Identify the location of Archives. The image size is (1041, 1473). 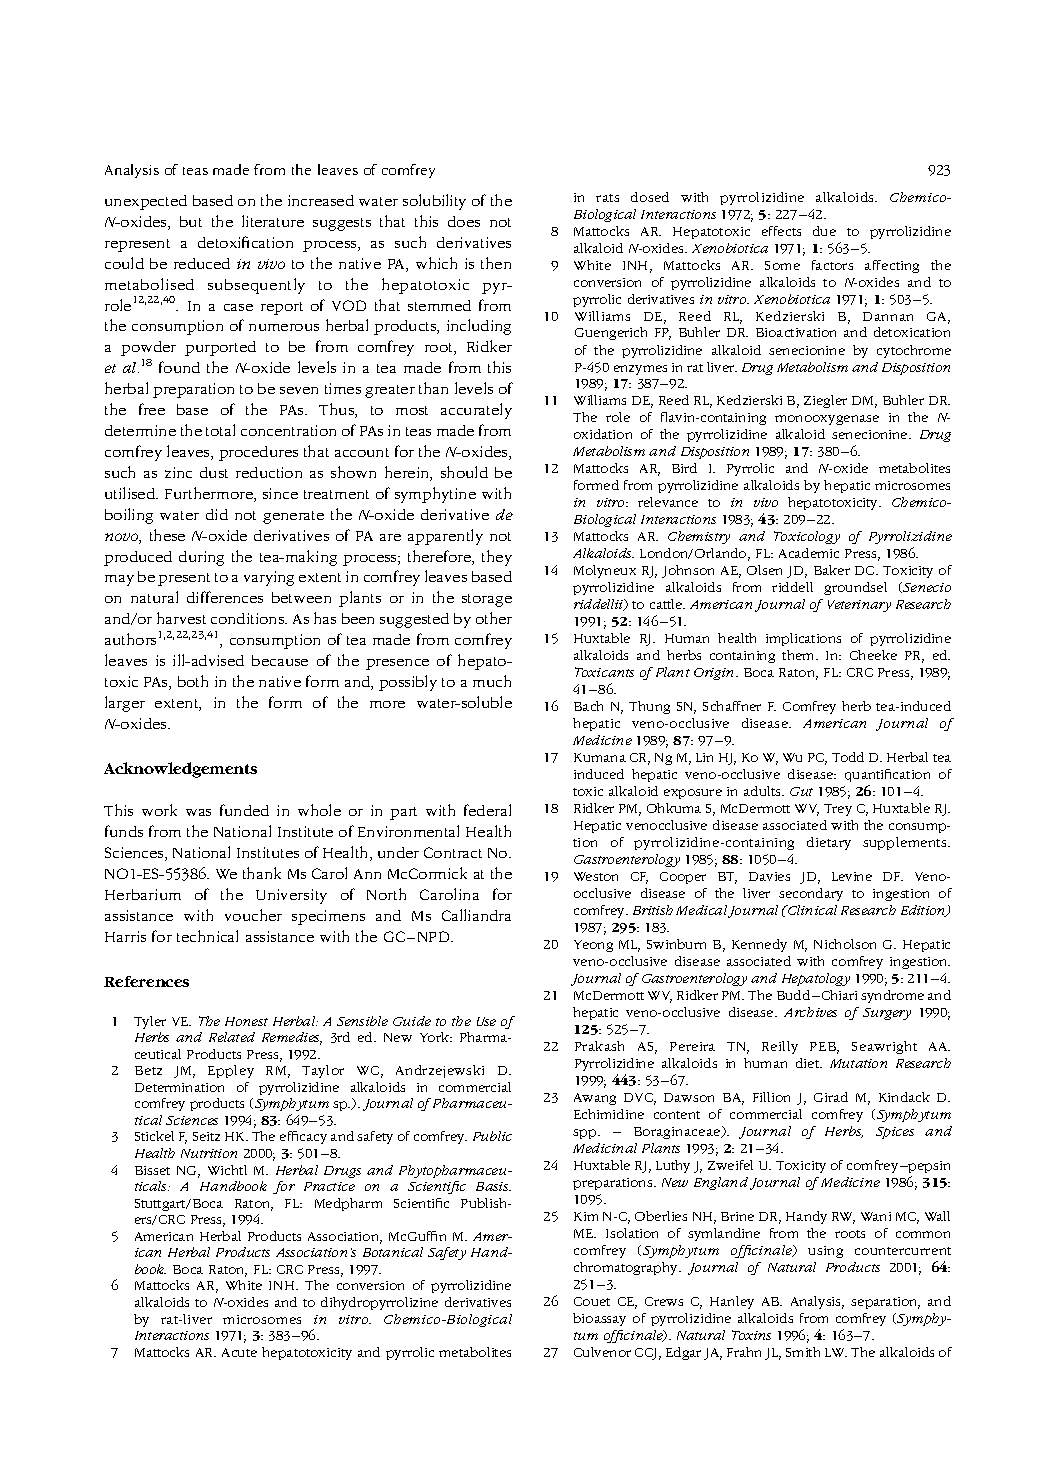
(810, 1012).
